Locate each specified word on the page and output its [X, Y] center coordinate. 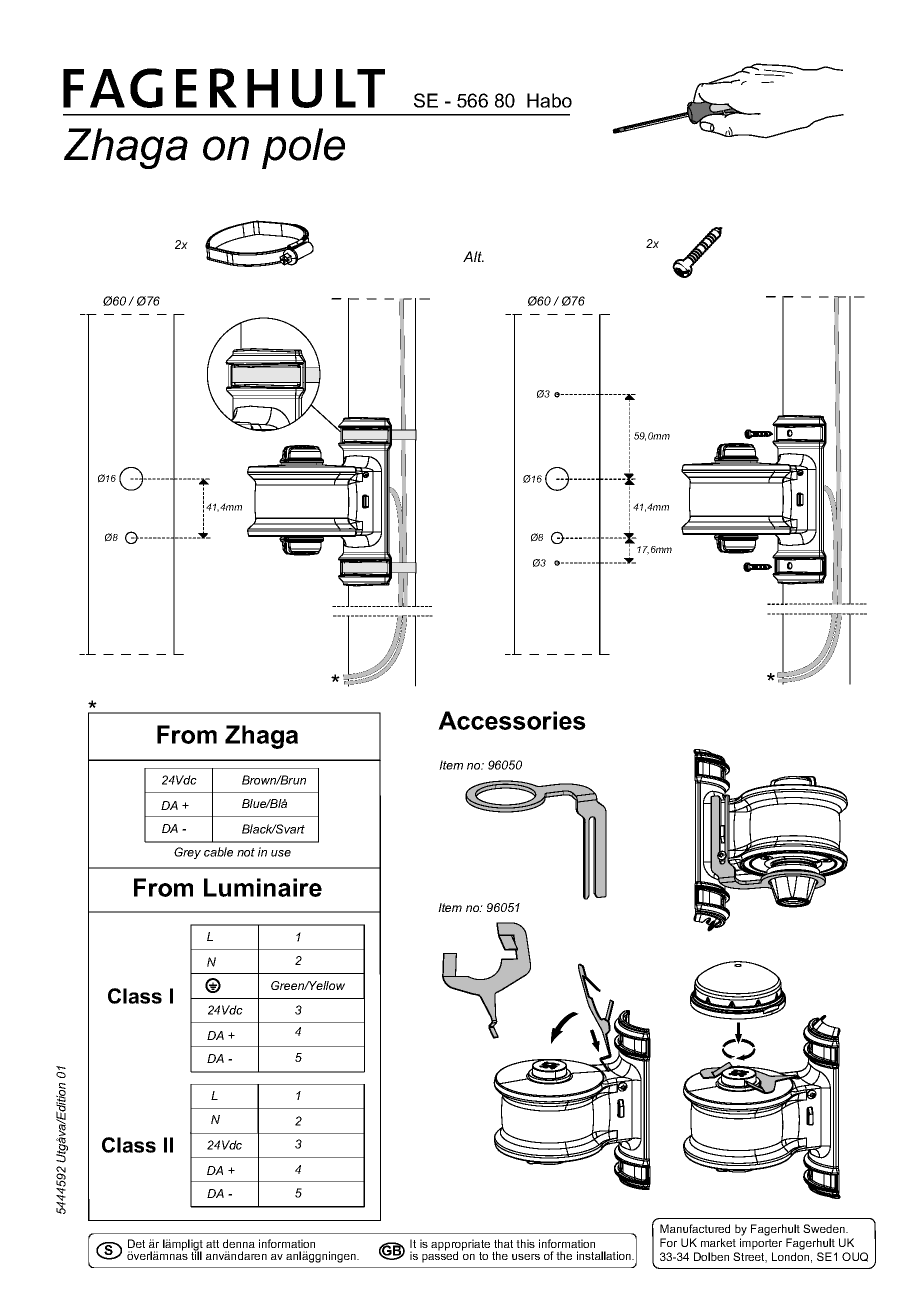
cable [218, 852]
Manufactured [695, 1228]
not [246, 852]
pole [303, 148]
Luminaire [263, 887]
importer [761, 1244]
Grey [187, 853]
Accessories [512, 720]
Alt [473, 256]
